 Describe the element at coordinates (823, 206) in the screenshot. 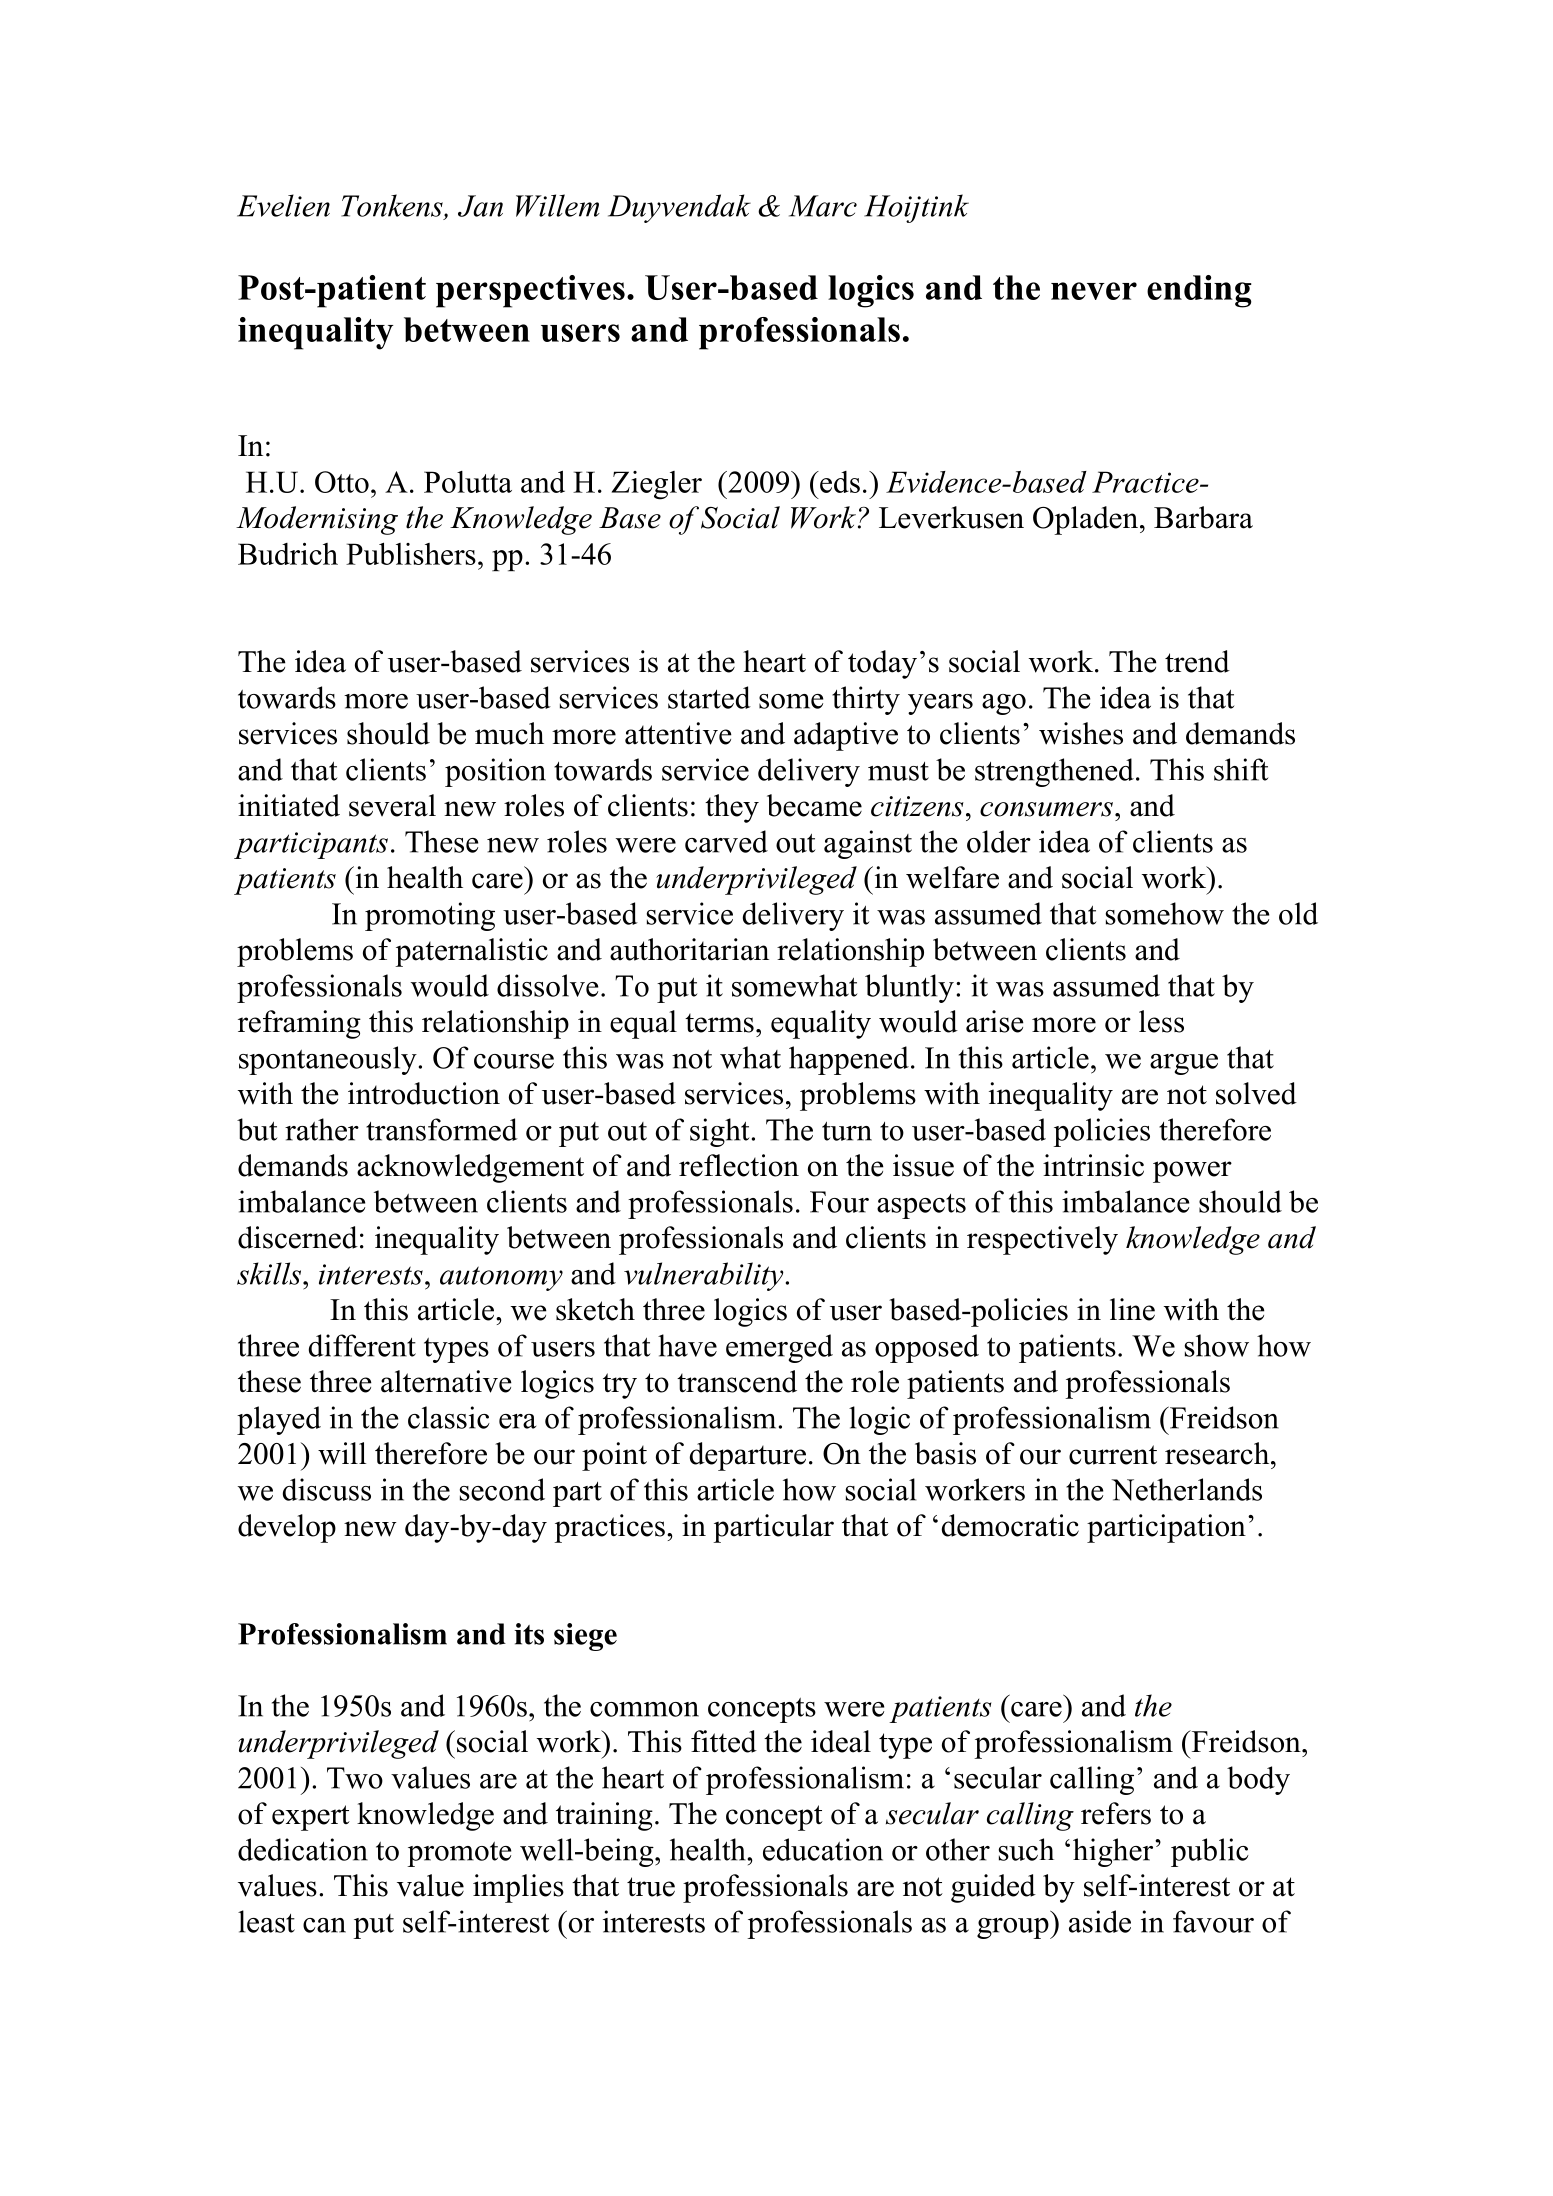

I see `Marc` at that location.
